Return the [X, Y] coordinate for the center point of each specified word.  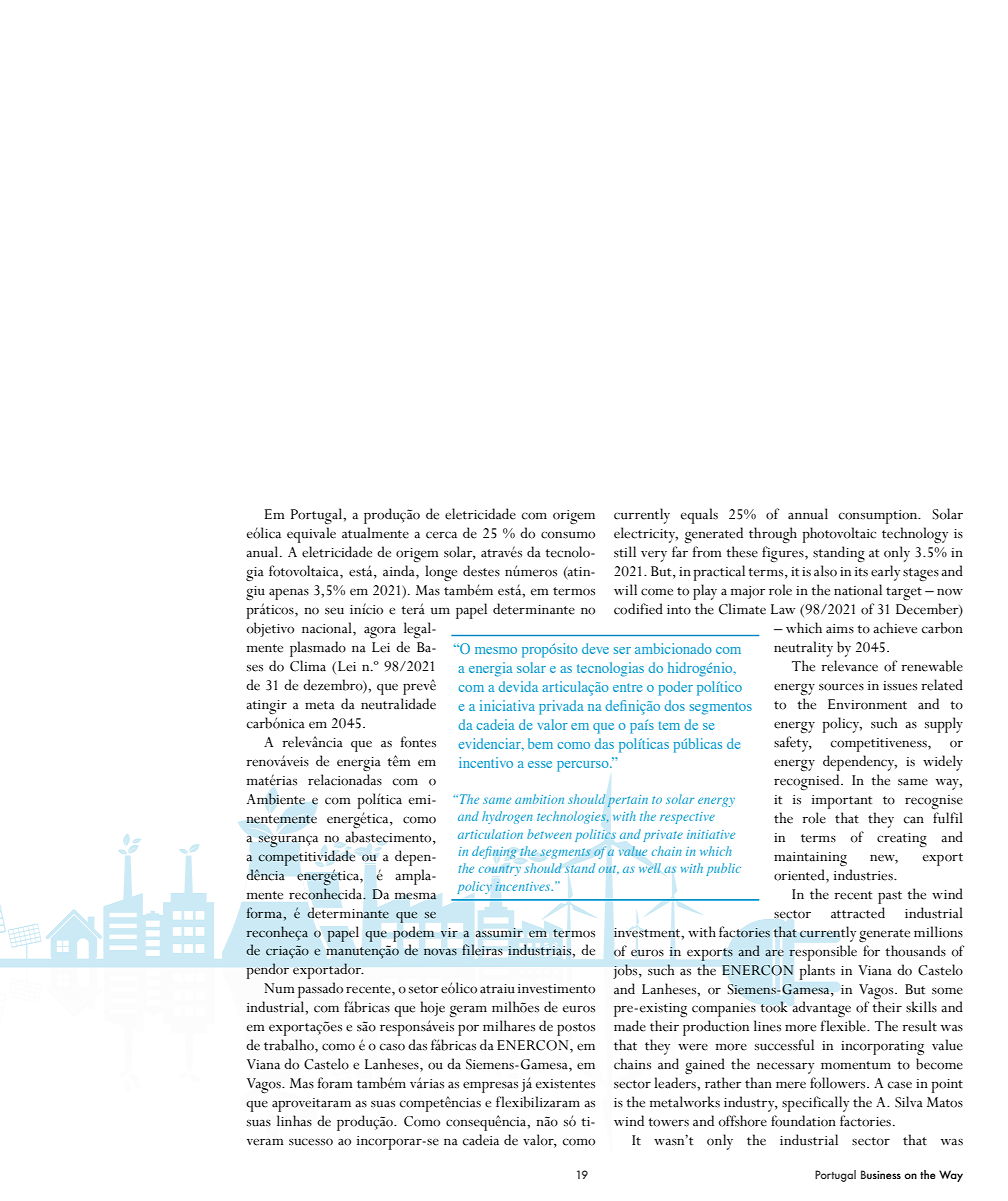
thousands [915, 951]
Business [881, 1174]
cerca [441, 535]
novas [440, 952]
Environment [867, 704]
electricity [646, 535]
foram [335, 1083]
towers [668, 1122]
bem [540, 743]
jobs [626, 971]
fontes [418, 742]
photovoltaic [839, 535]
